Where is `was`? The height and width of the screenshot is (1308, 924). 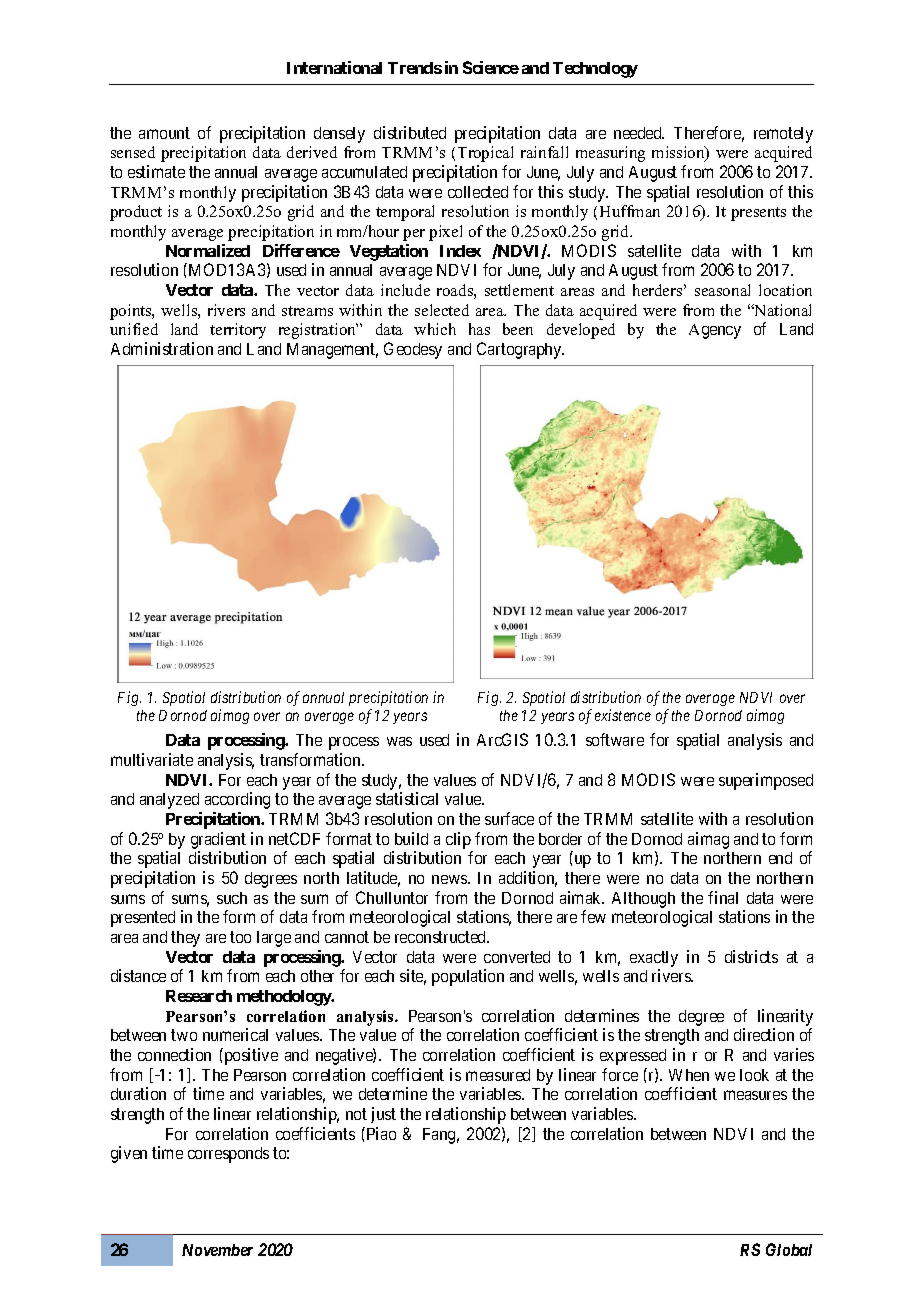
was is located at coordinates (399, 741).
